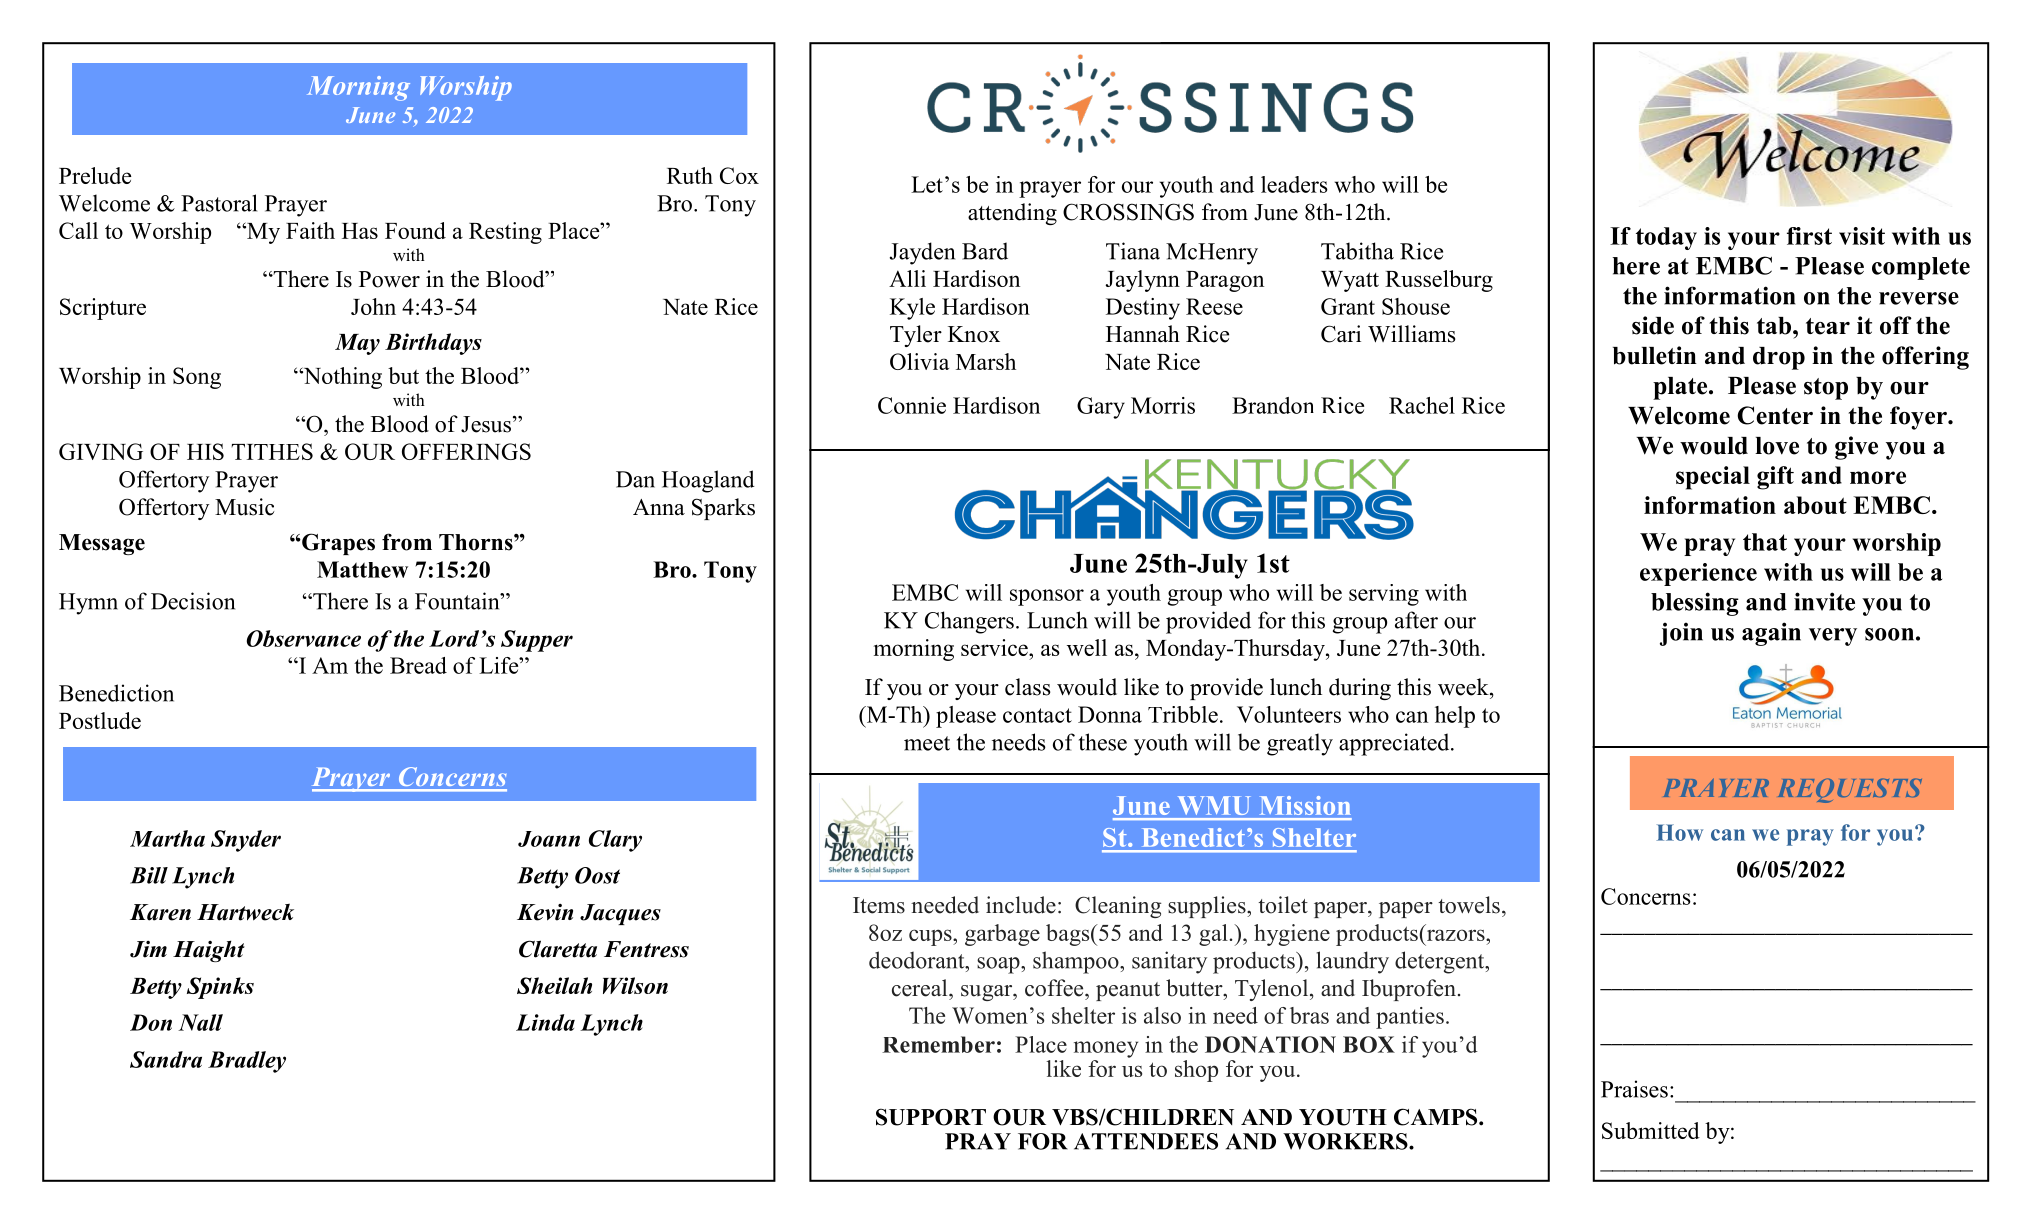  What do you see at coordinates (1012, 214) in the screenshot?
I see `attending` at bounding box center [1012, 214].
